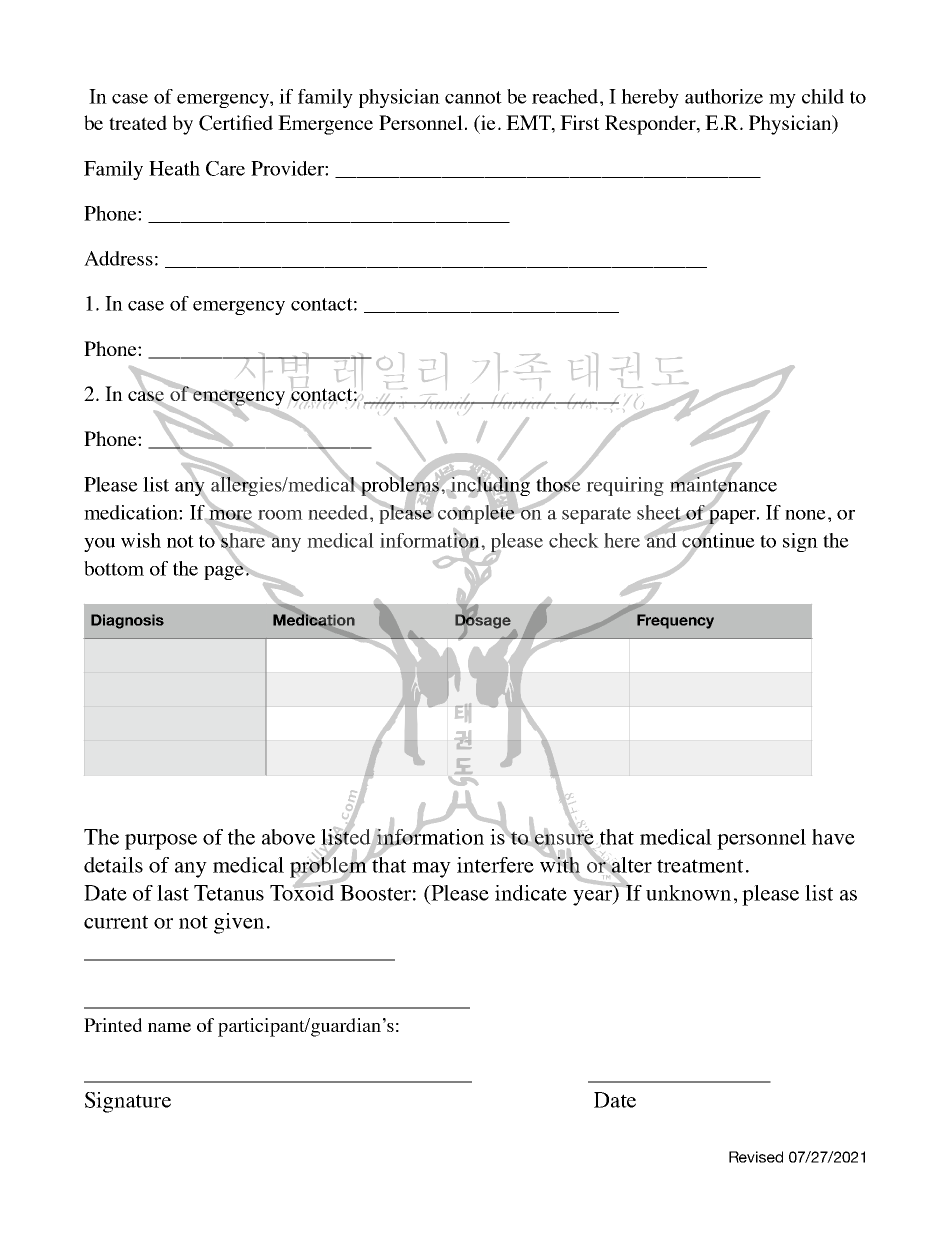 Image resolution: width=952 pixels, height=1233 pixels. I want to click on interfere, so click(495, 865).
